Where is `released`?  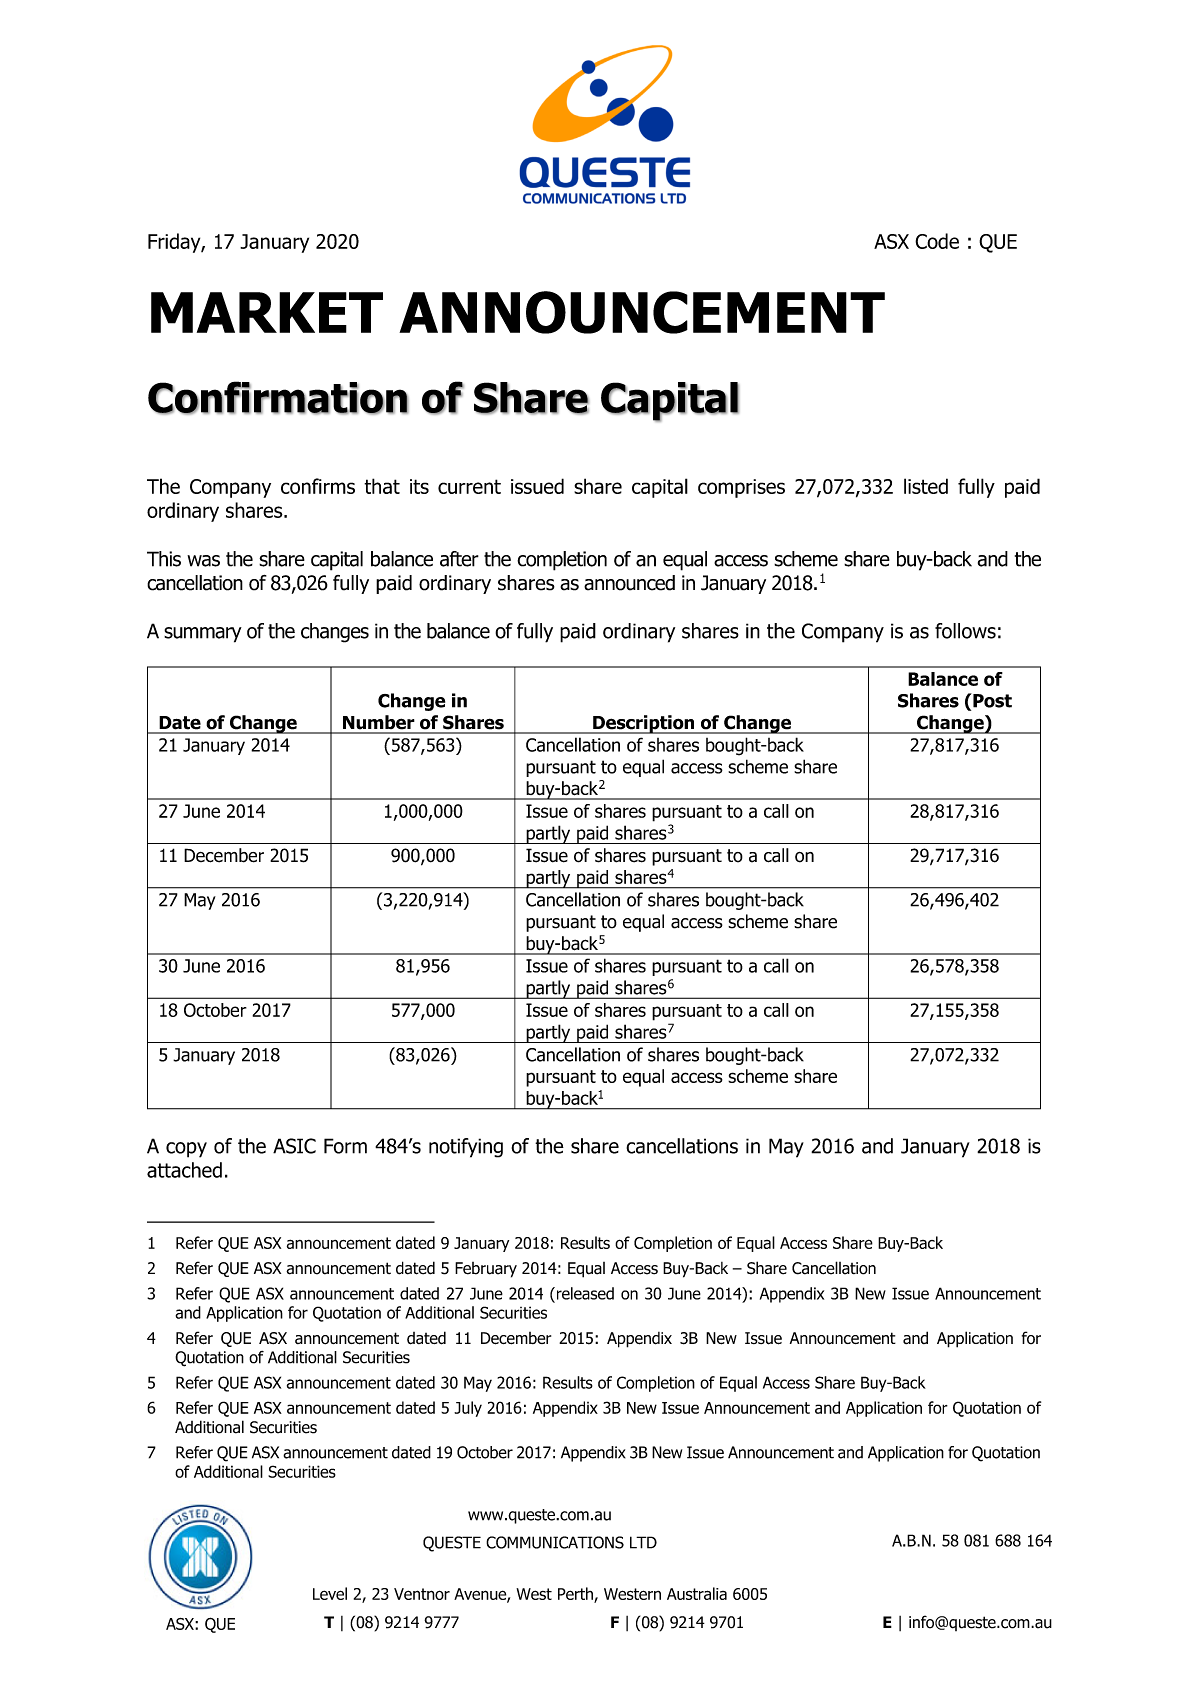 released is located at coordinates (584, 1293).
